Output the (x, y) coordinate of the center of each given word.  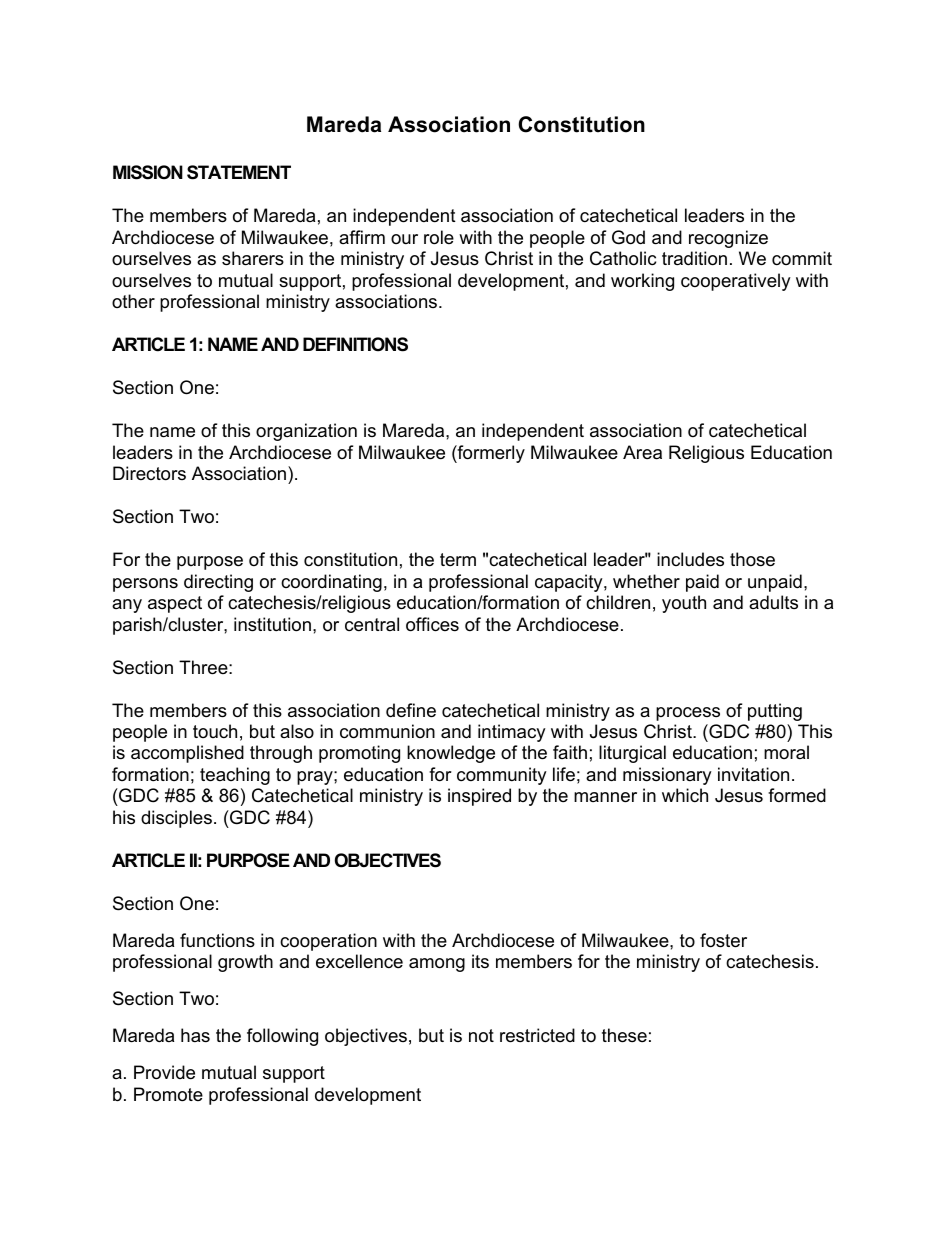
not (481, 1036)
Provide (164, 1072)
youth (684, 604)
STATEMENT (239, 172)
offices (432, 624)
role (439, 237)
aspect (175, 604)
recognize (728, 239)
